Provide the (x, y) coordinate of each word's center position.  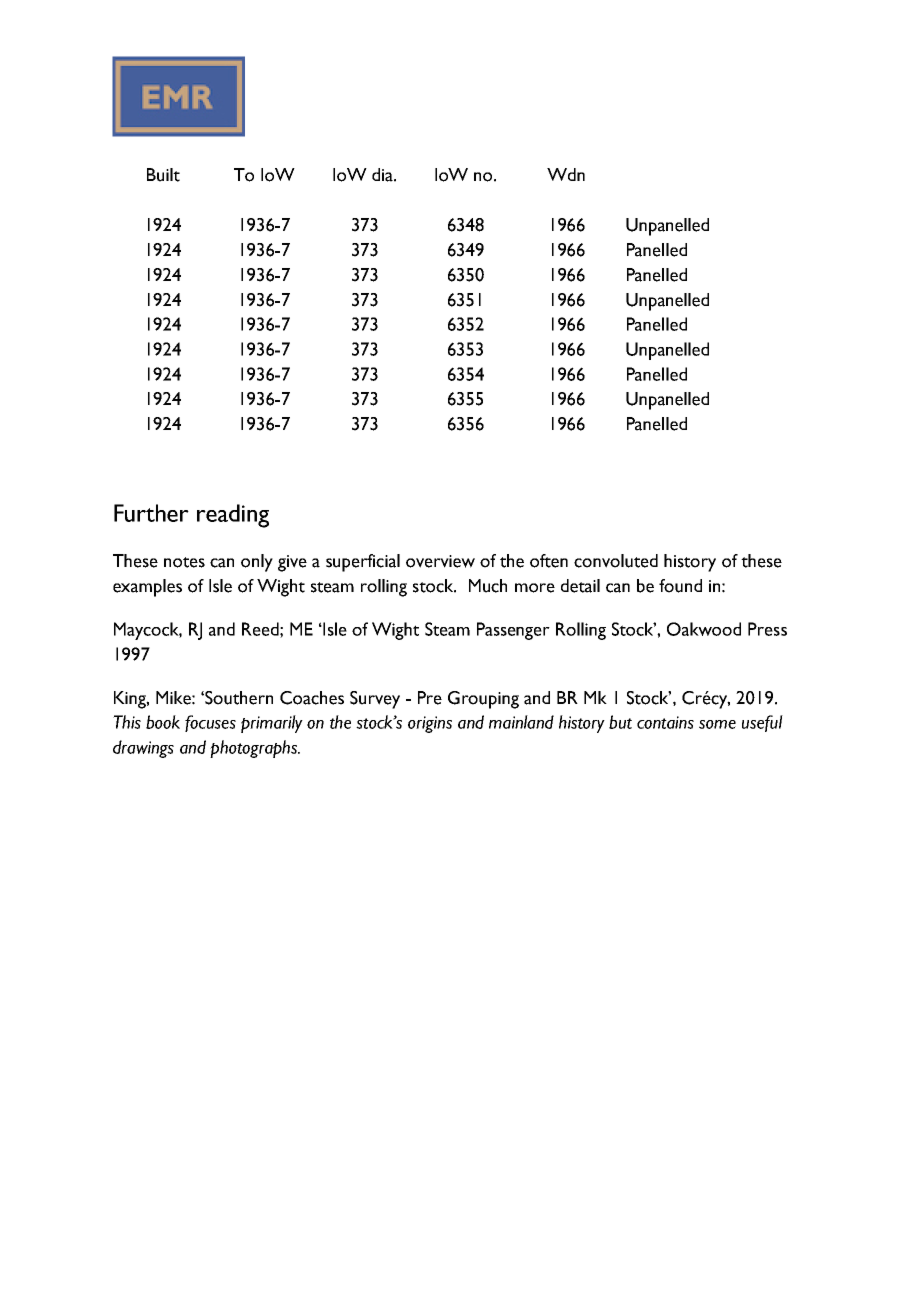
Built (163, 175)
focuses (210, 723)
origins (430, 724)
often (549, 561)
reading (233, 516)
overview (440, 561)
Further (151, 513)
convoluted (616, 561)
